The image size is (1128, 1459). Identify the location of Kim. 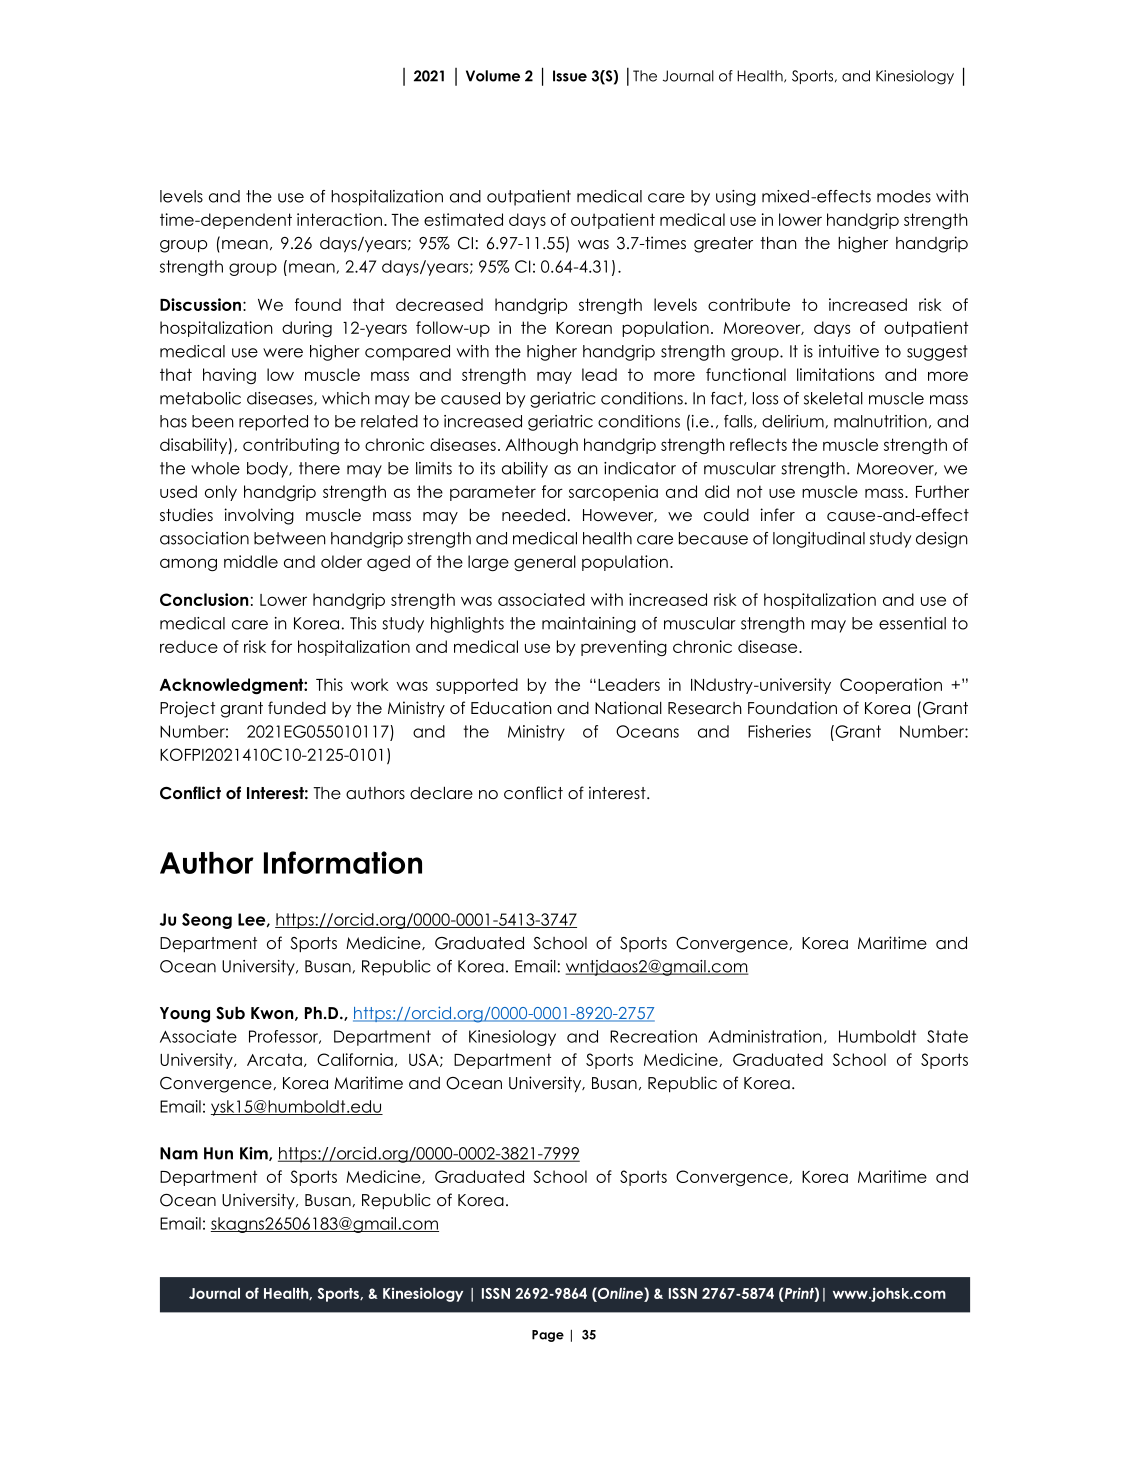
(255, 1154).
